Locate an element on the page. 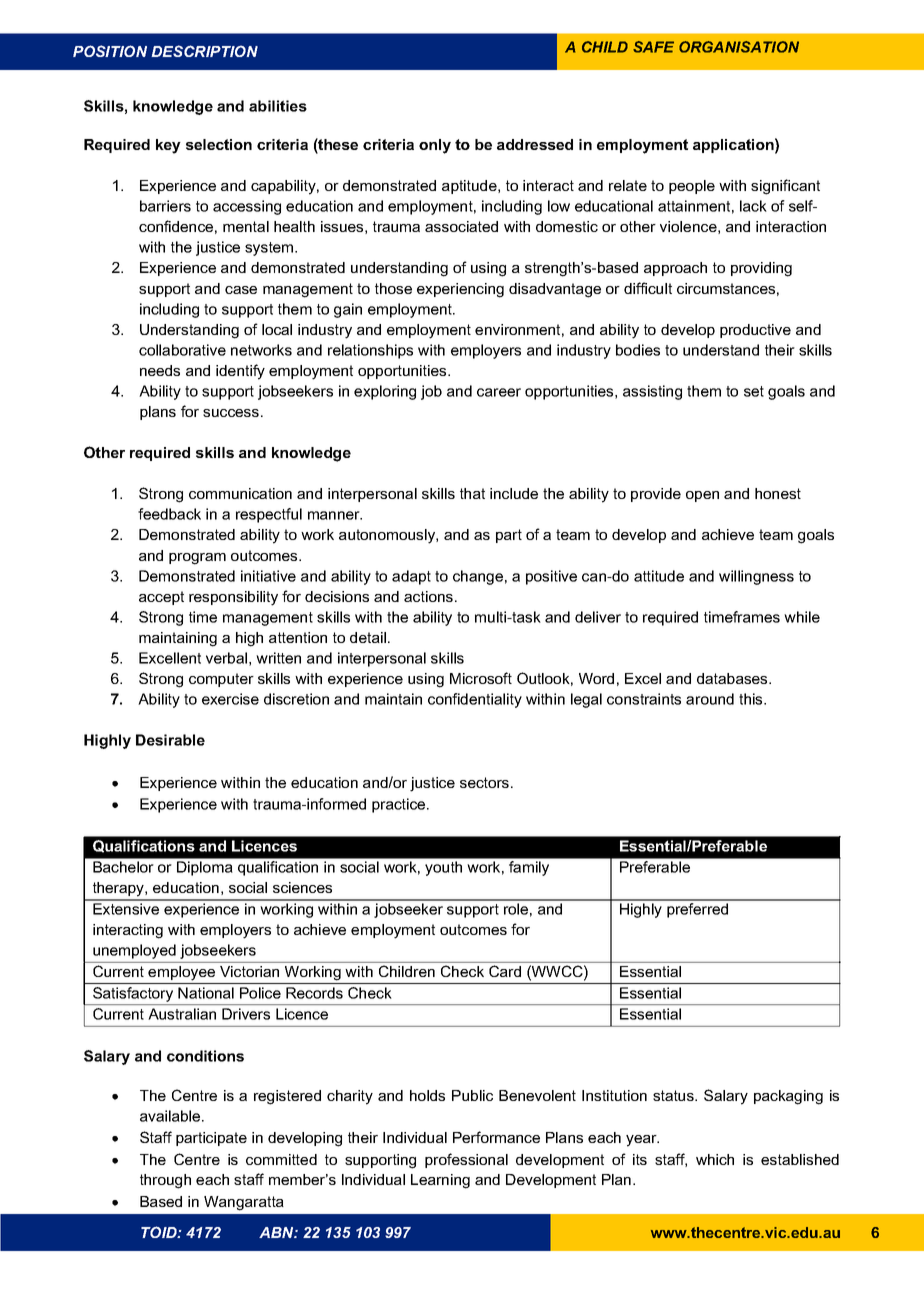 Image resolution: width=924 pixels, height=1308 pixels. ORGANISATION is located at coordinates (739, 47).
